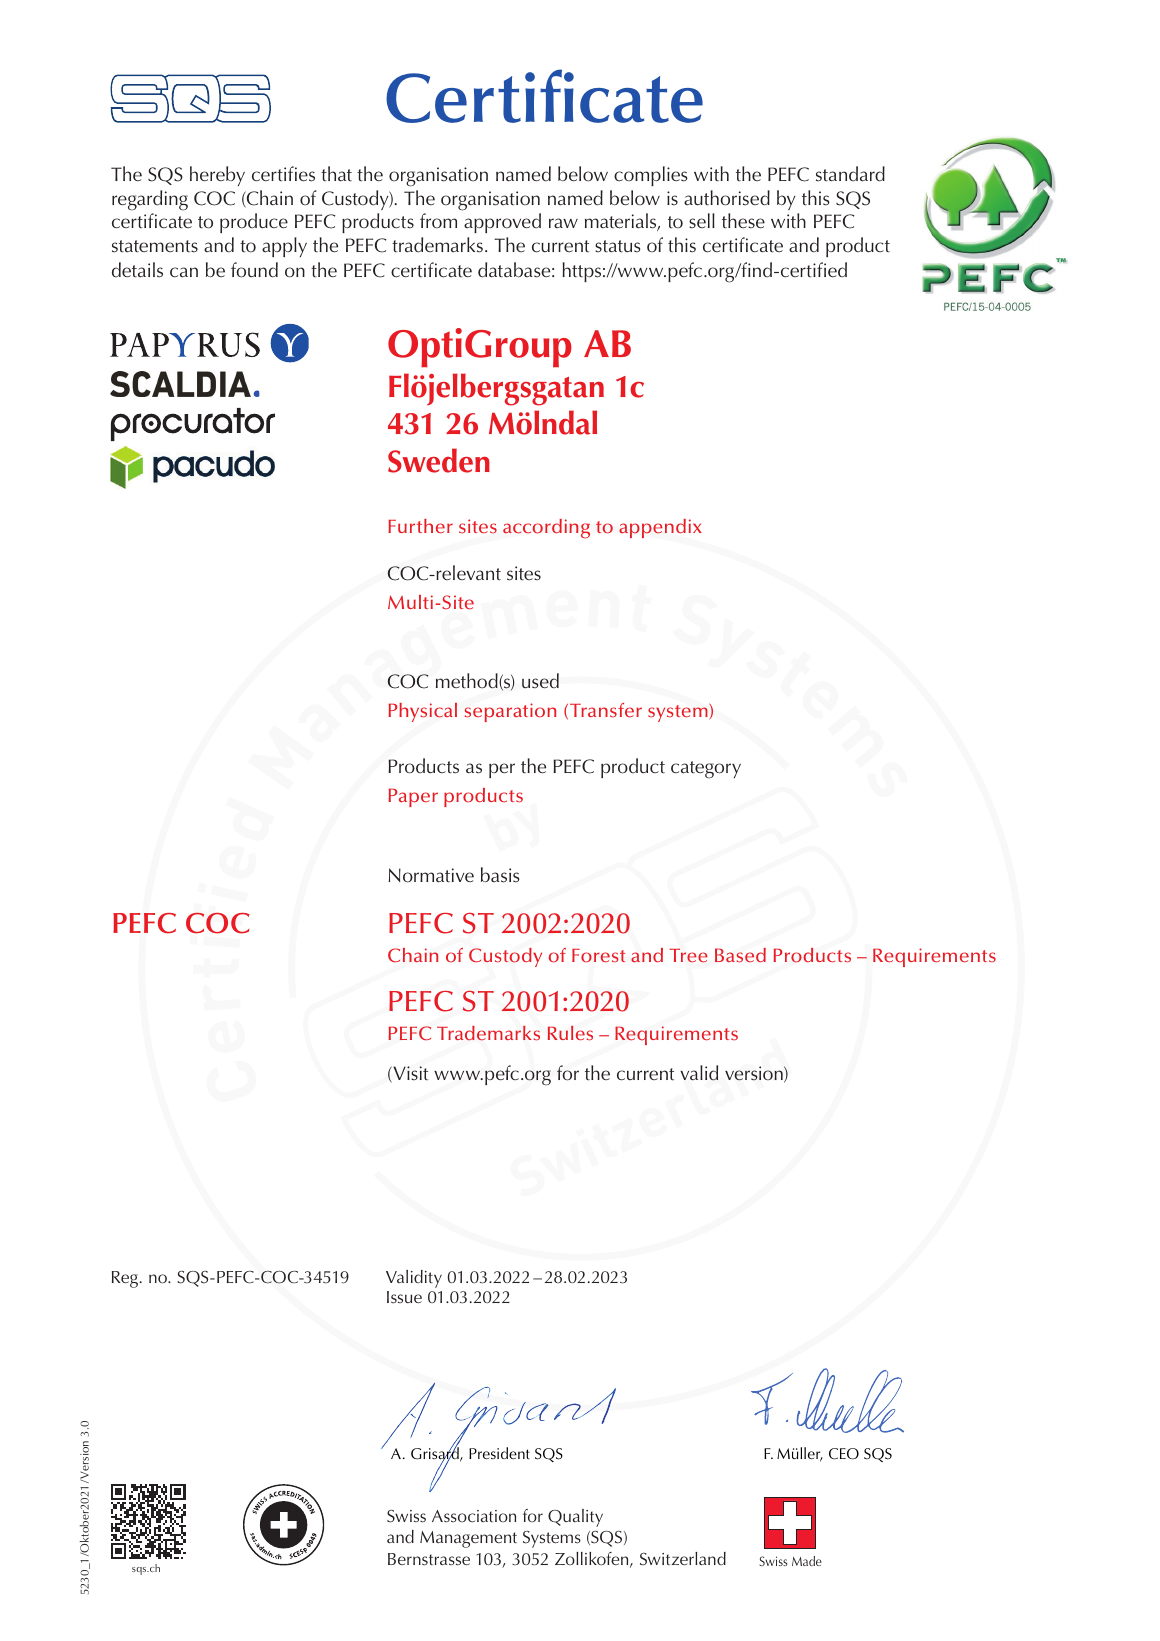  I want to click on Association, so click(474, 1516).
